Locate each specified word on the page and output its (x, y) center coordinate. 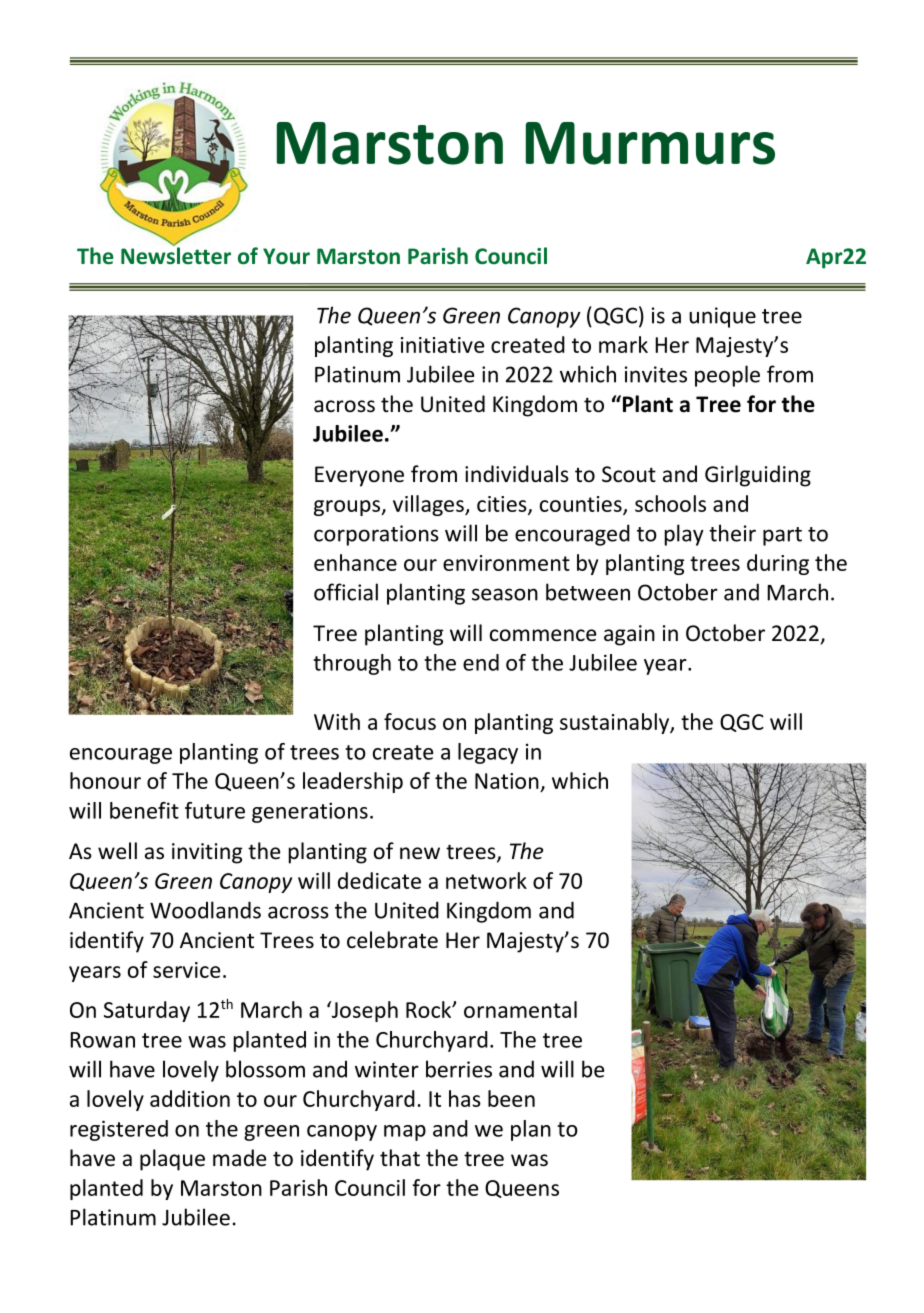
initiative (442, 345)
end (481, 662)
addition (190, 1098)
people (727, 376)
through (352, 664)
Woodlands (205, 910)
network (486, 880)
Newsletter (176, 255)
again (629, 635)
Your (286, 256)
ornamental (520, 1009)
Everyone (359, 476)
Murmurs (650, 143)
